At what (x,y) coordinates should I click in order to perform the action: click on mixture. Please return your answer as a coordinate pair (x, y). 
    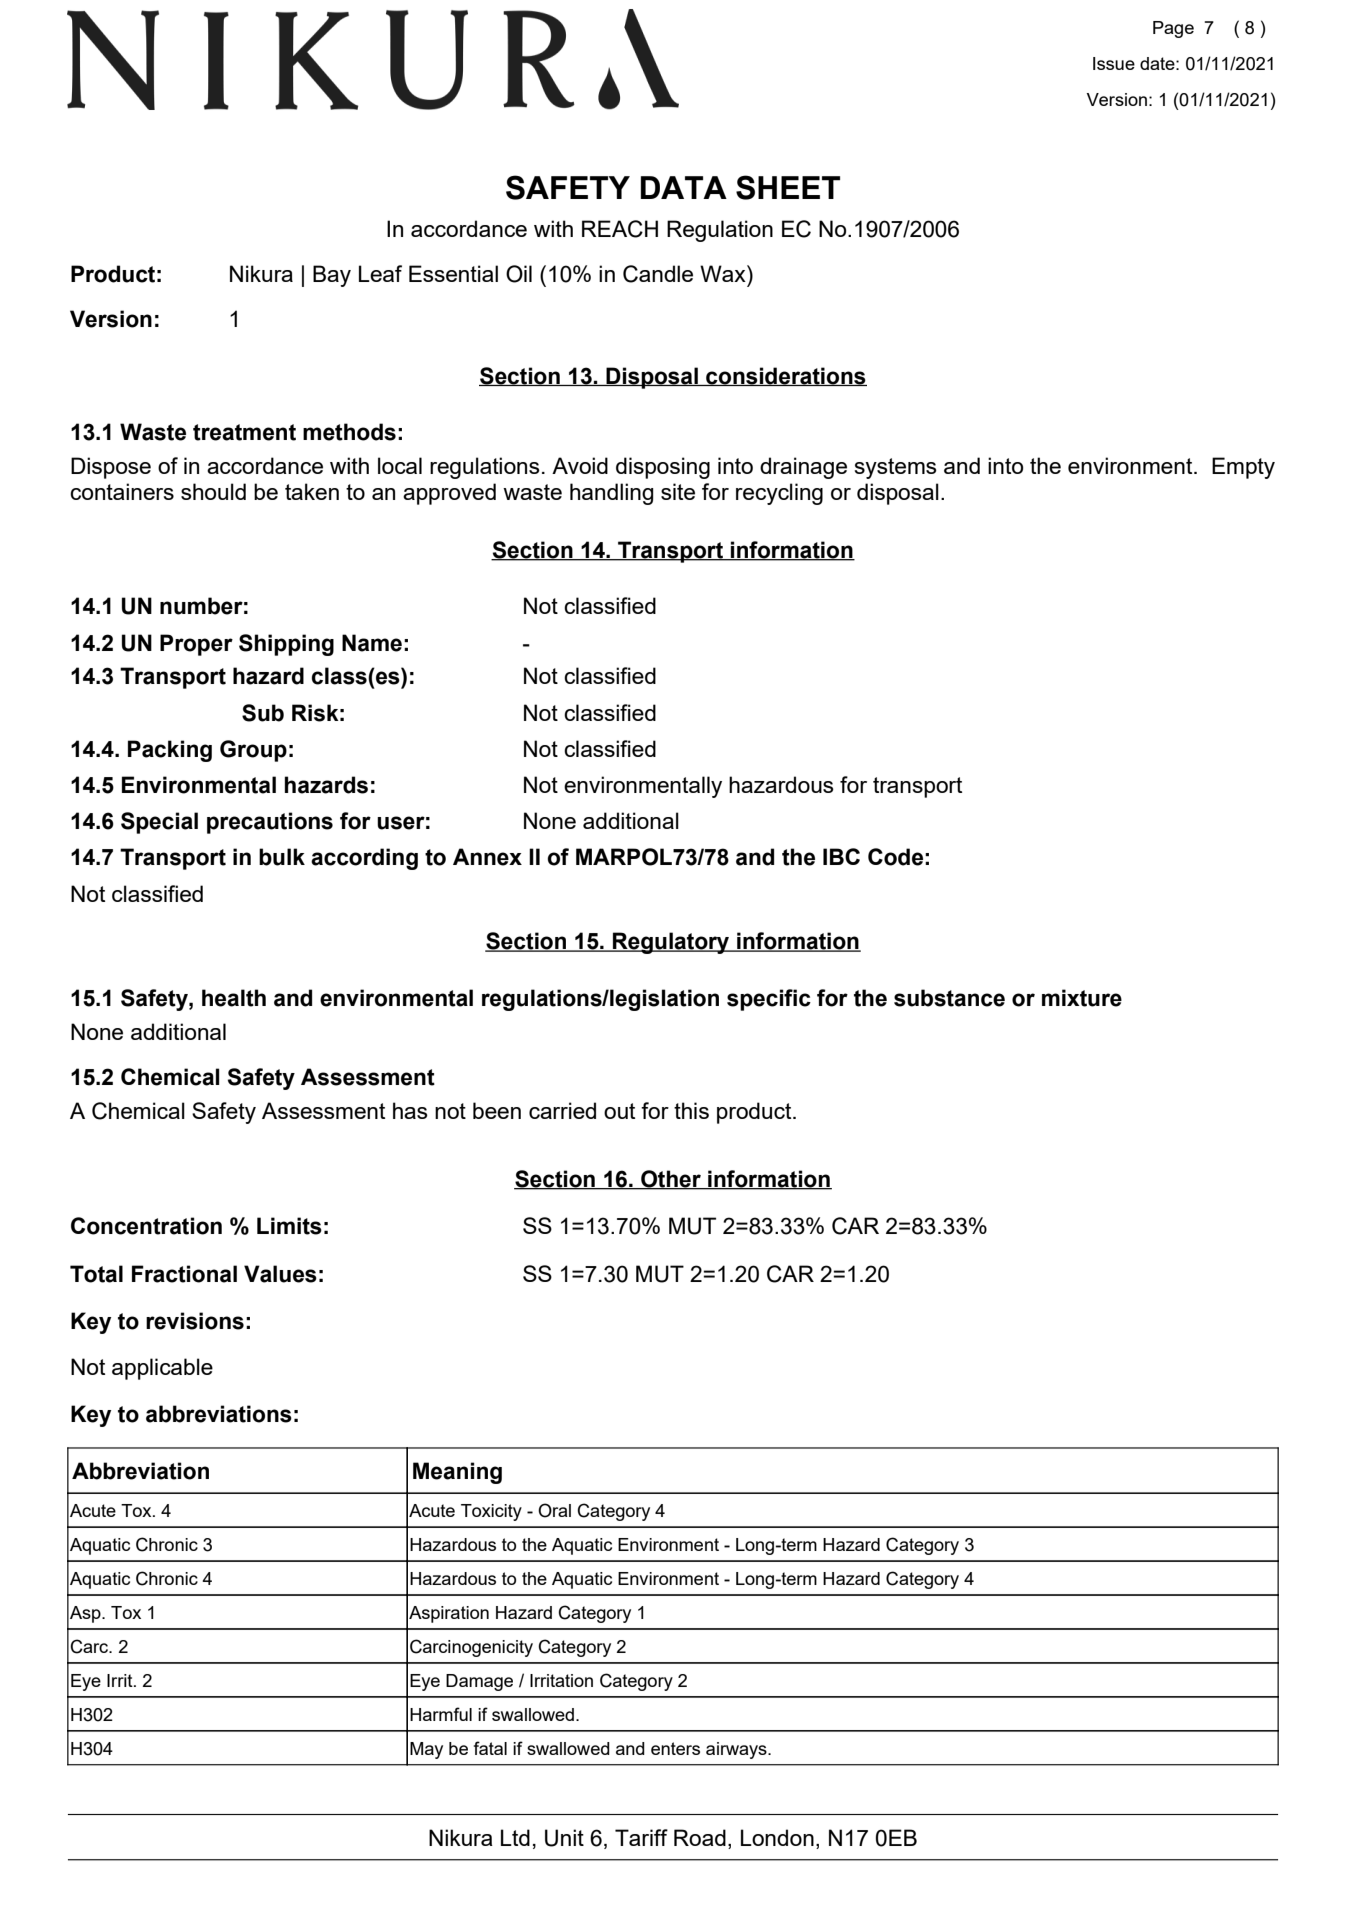
    Looking at the image, I should click on (1082, 998).
